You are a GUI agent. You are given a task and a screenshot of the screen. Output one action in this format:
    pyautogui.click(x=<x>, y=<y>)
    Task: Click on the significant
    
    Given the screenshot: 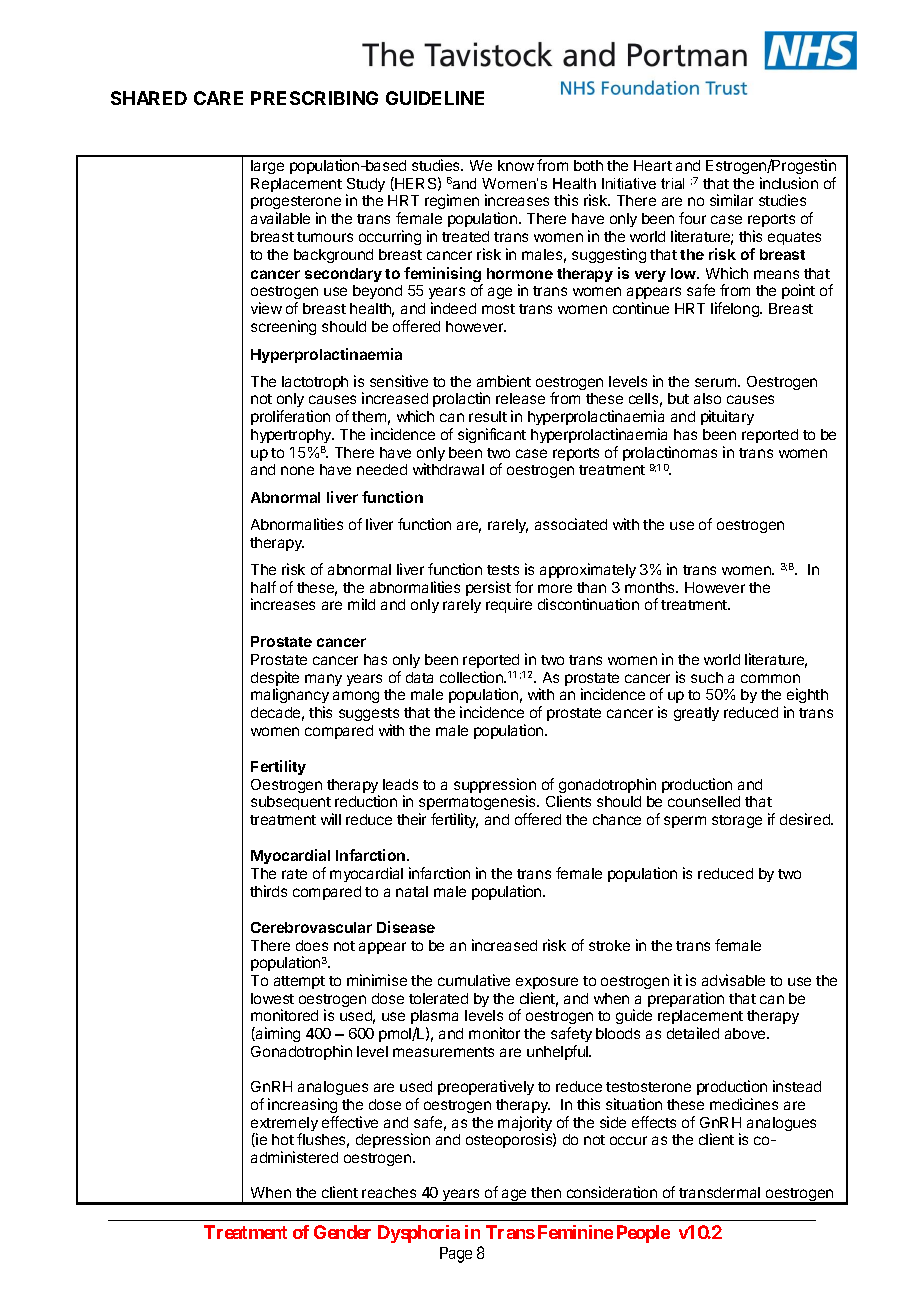 What is the action you would take?
    pyautogui.click(x=492, y=435)
